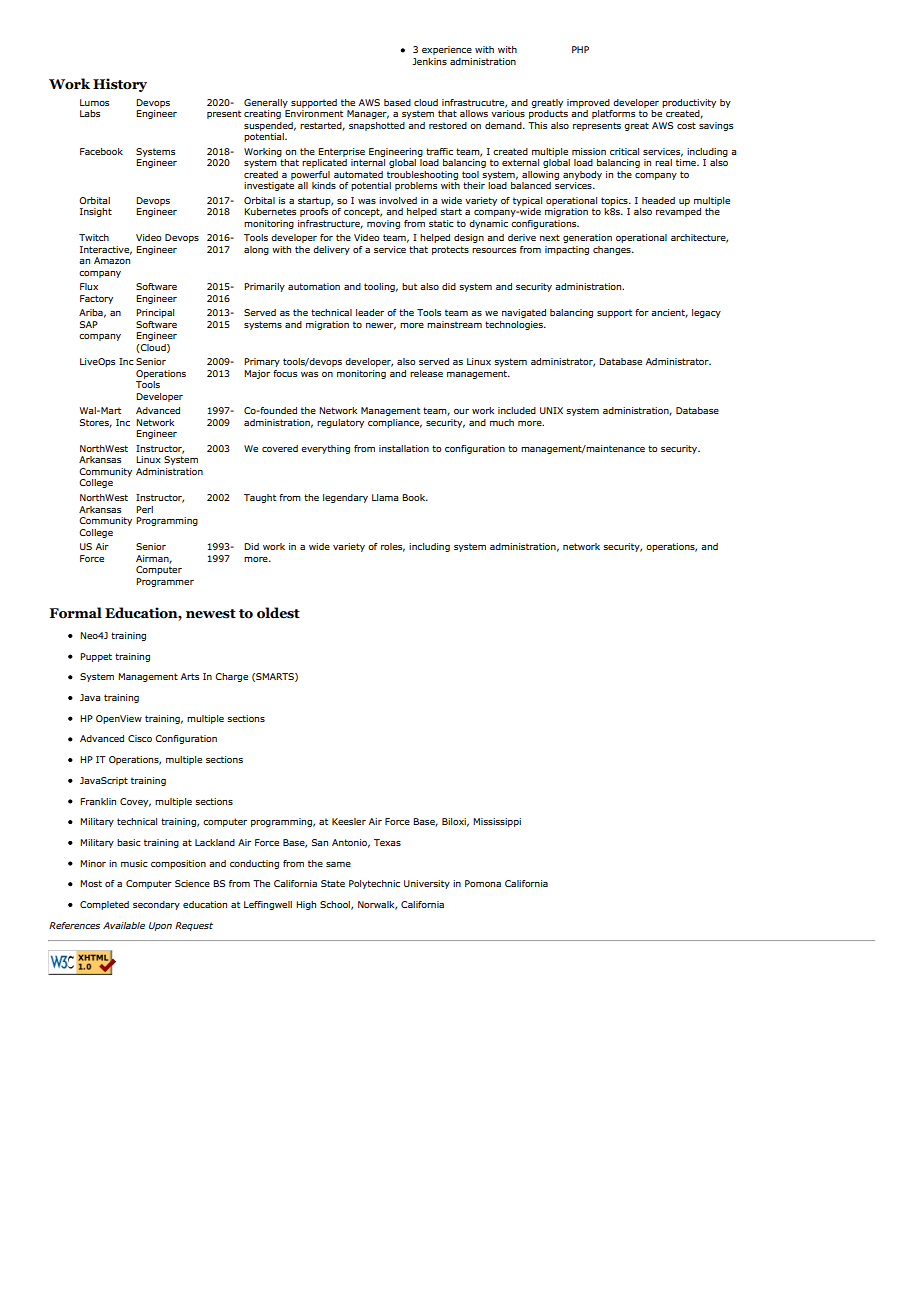  What do you see at coordinates (156, 905) in the page?
I see `secondary` at bounding box center [156, 905].
